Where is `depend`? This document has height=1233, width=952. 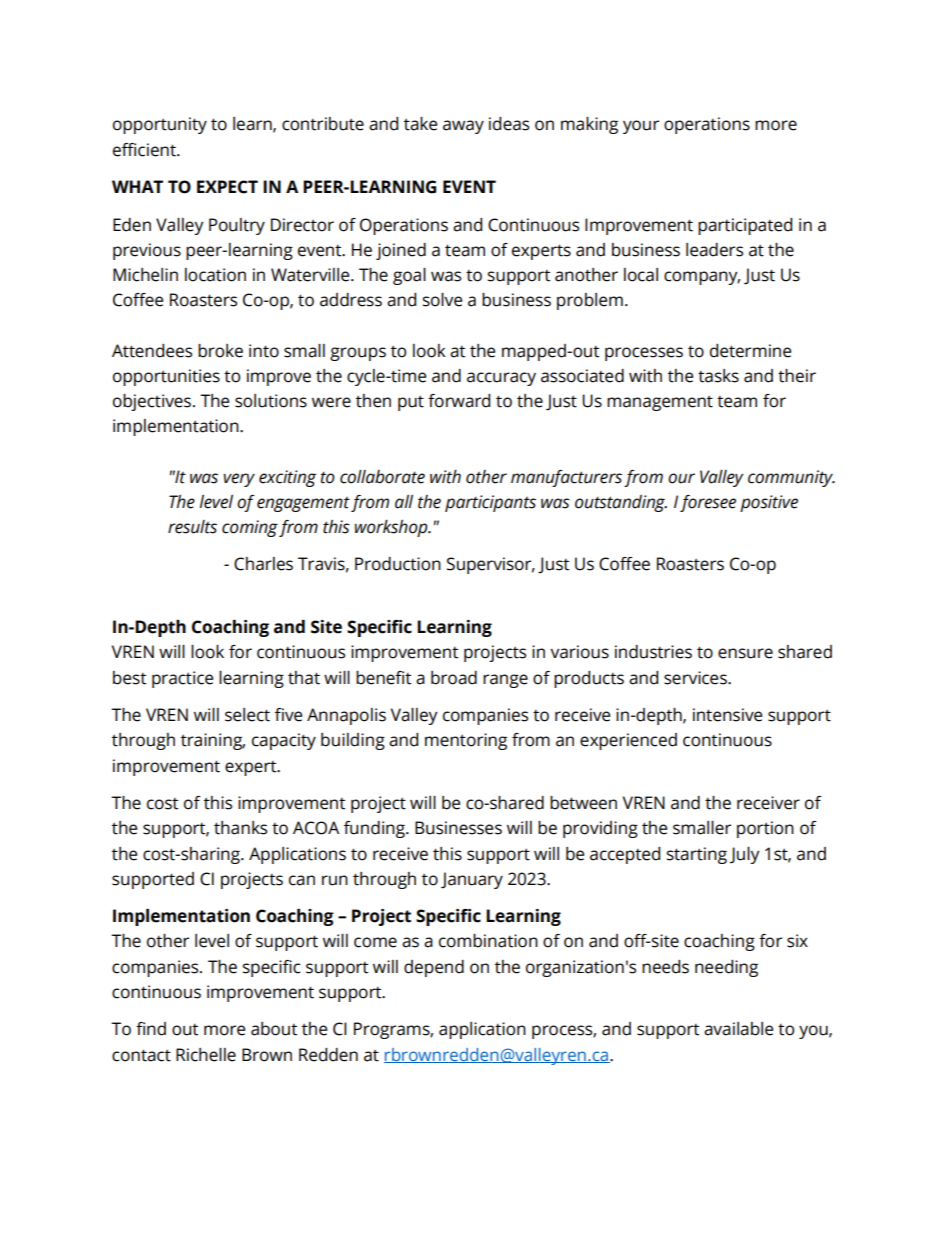
depend is located at coordinates (434, 968).
